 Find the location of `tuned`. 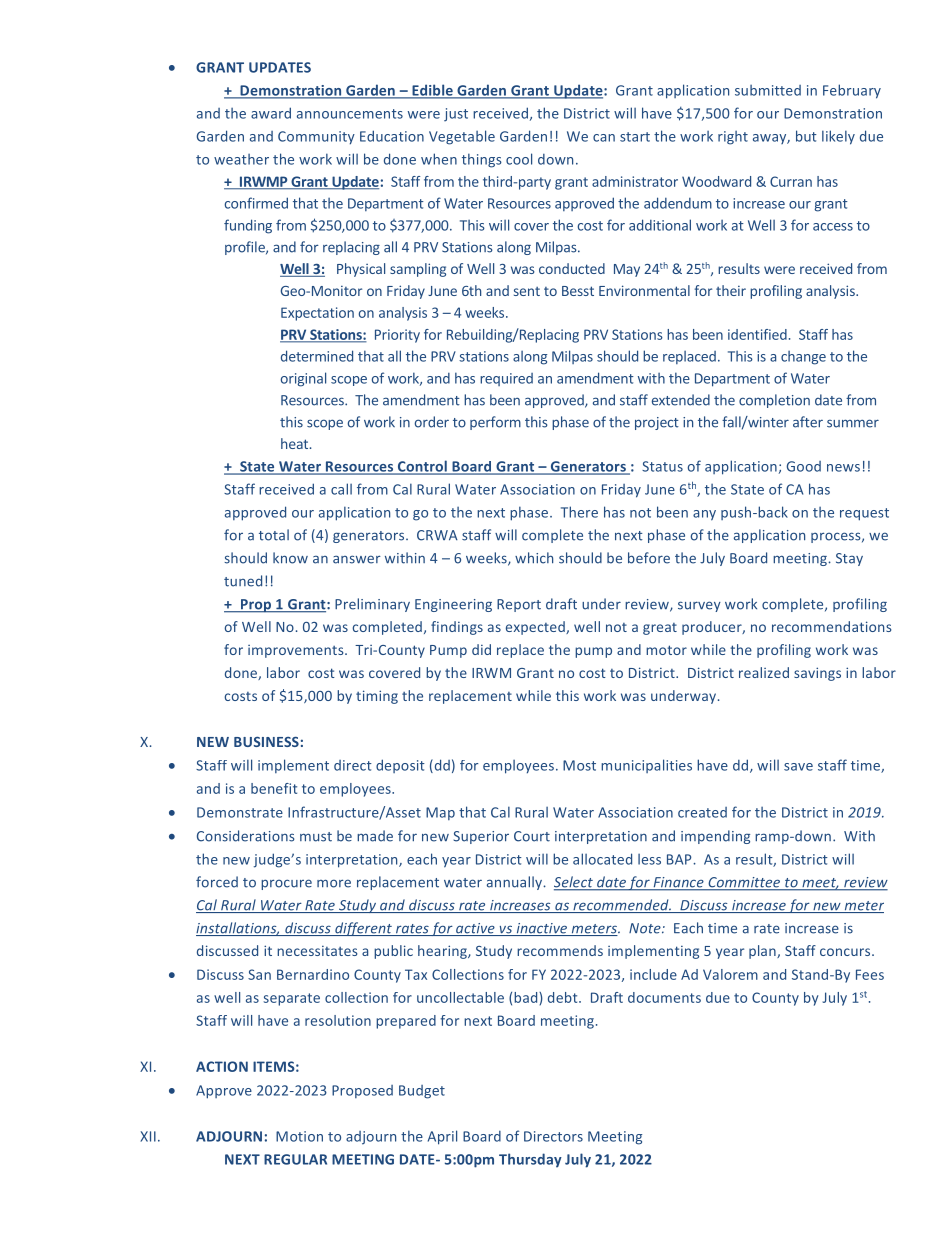

tuned is located at coordinates (243, 581).
